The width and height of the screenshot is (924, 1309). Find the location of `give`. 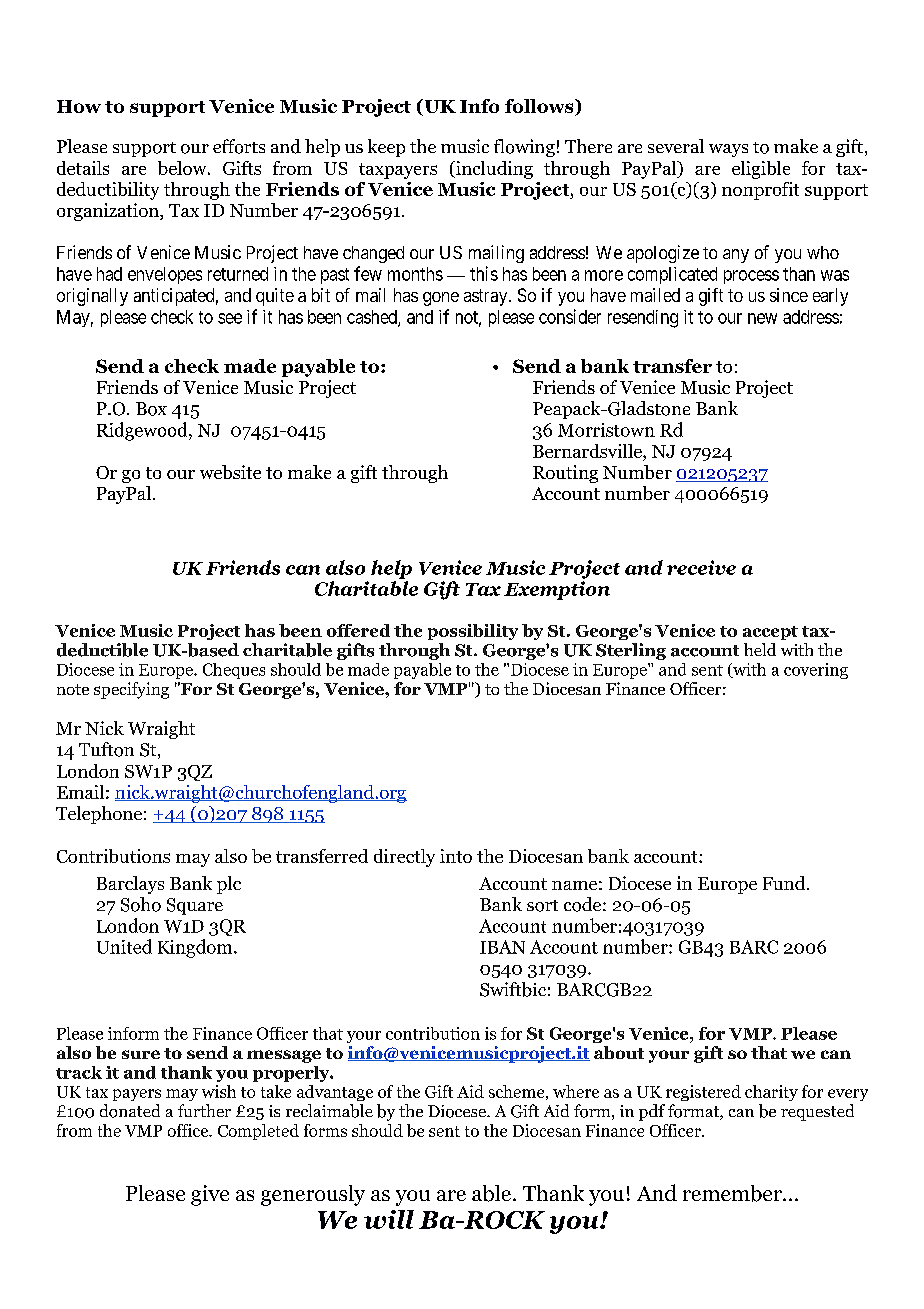

give is located at coordinates (210, 1195).
